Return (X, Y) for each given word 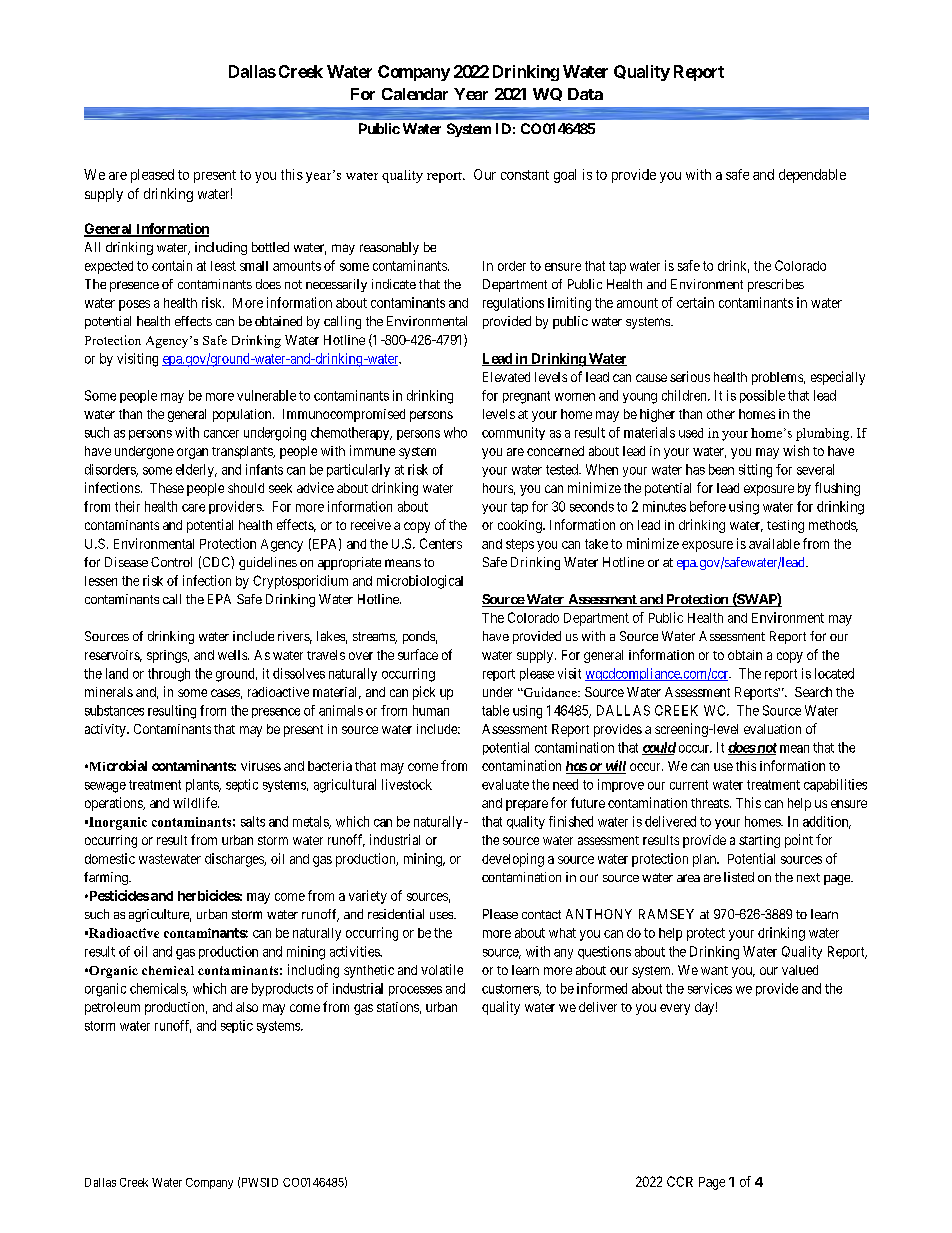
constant (525, 175)
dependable (812, 176)
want (714, 970)
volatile (442, 969)
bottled (270, 247)
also (247, 1007)
